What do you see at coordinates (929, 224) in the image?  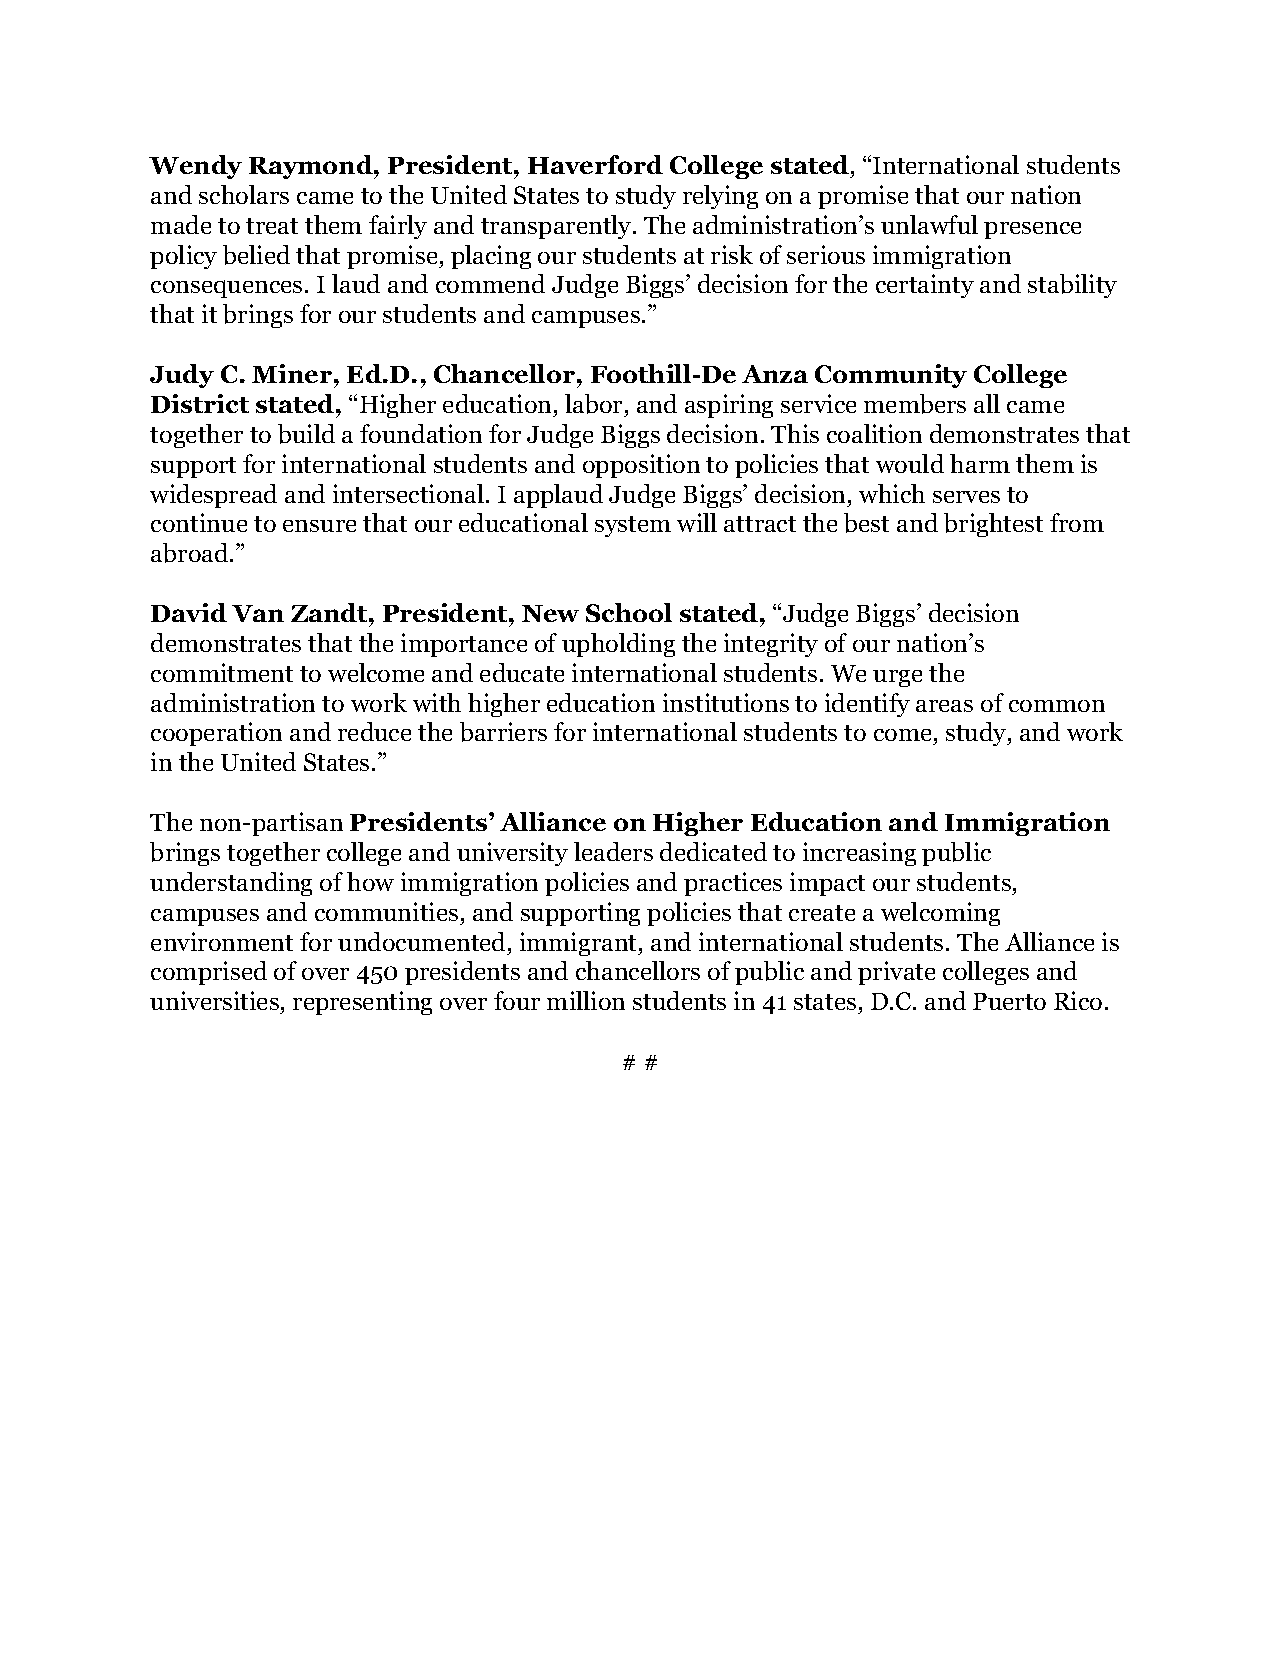 I see `unlawful` at bounding box center [929, 224].
